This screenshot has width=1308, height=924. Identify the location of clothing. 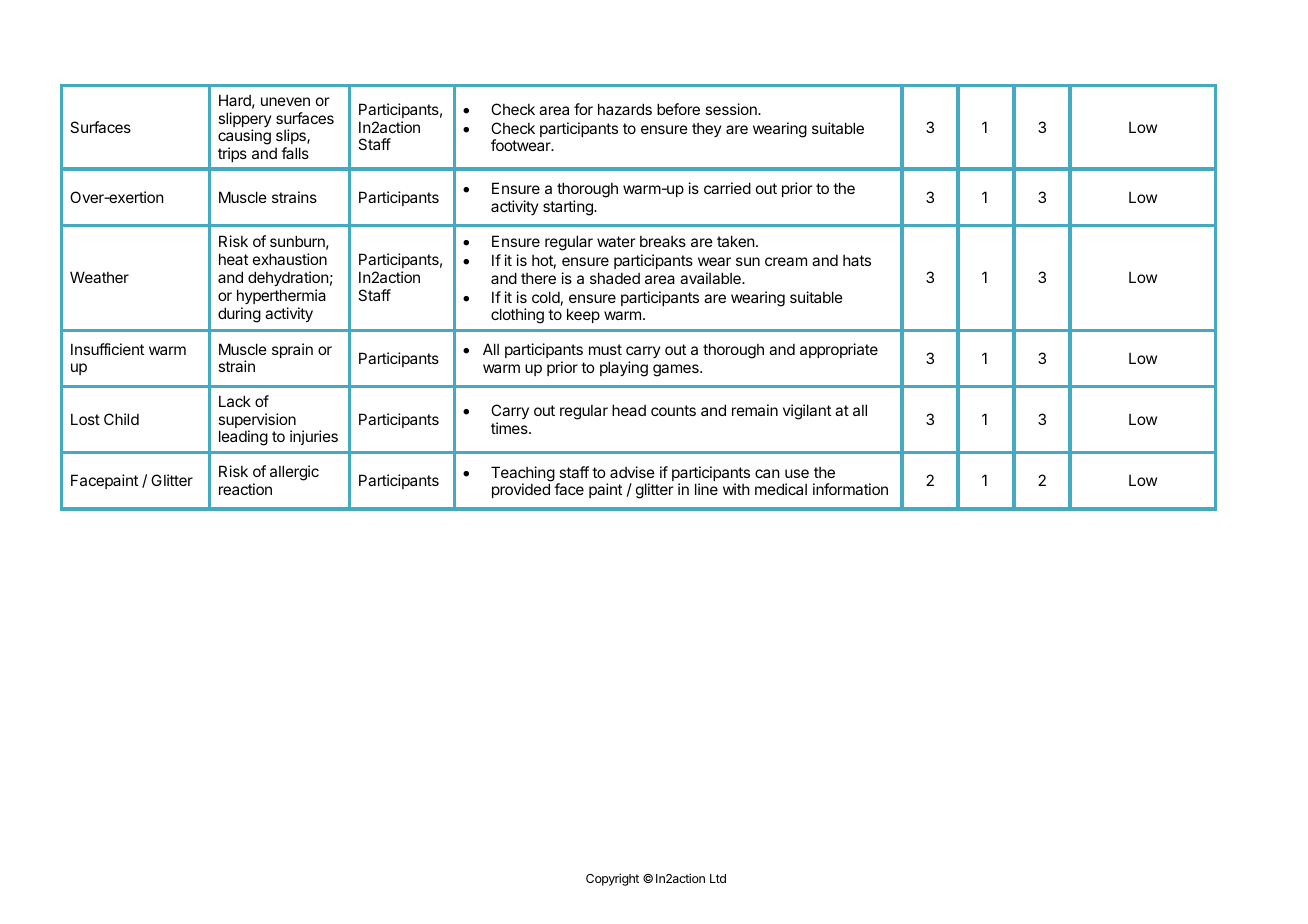
(517, 316).
